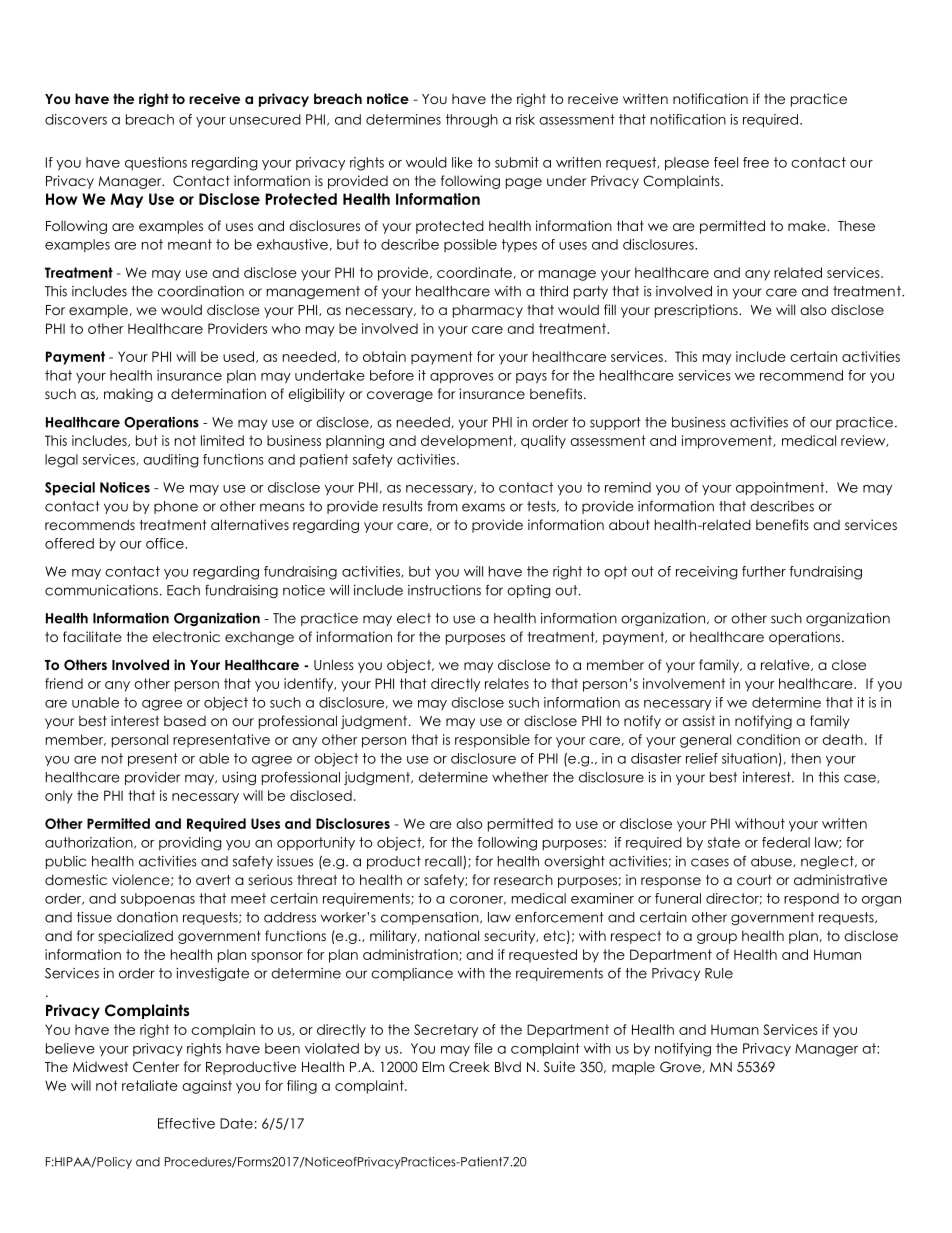 The width and height of the screenshot is (952, 1233). What do you see at coordinates (462, 162) in the screenshot?
I see `like` at bounding box center [462, 162].
